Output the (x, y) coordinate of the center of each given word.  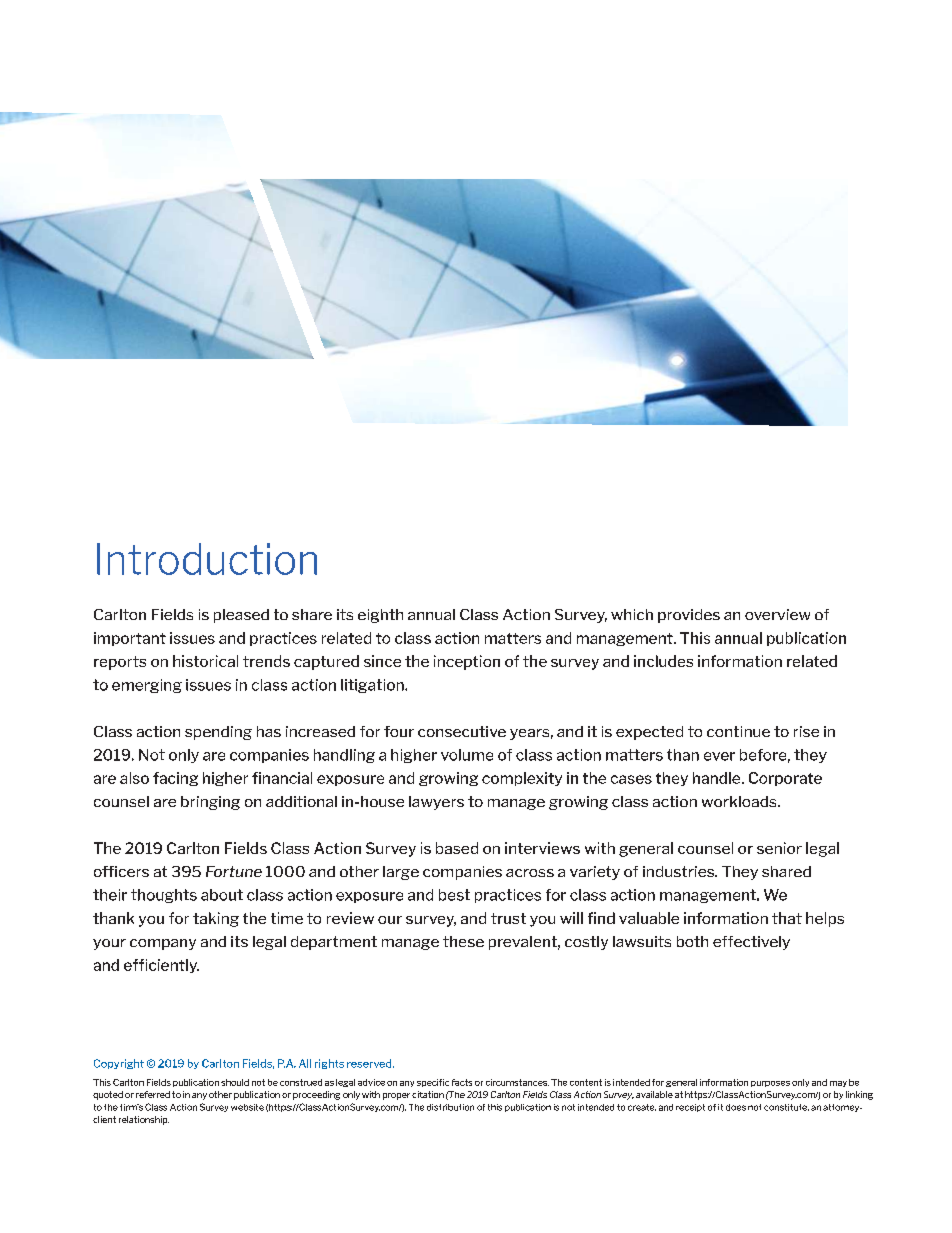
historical (205, 661)
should (235, 1082)
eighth (380, 616)
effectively (751, 943)
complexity (522, 779)
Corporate (785, 779)
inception (467, 662)
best (454, 895)
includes (663, 661)
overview (777, 614)
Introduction (207, 559)
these (463, 941)
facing (175, 779)
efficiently (161, 966)
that (787, 918)
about (222, 895)
